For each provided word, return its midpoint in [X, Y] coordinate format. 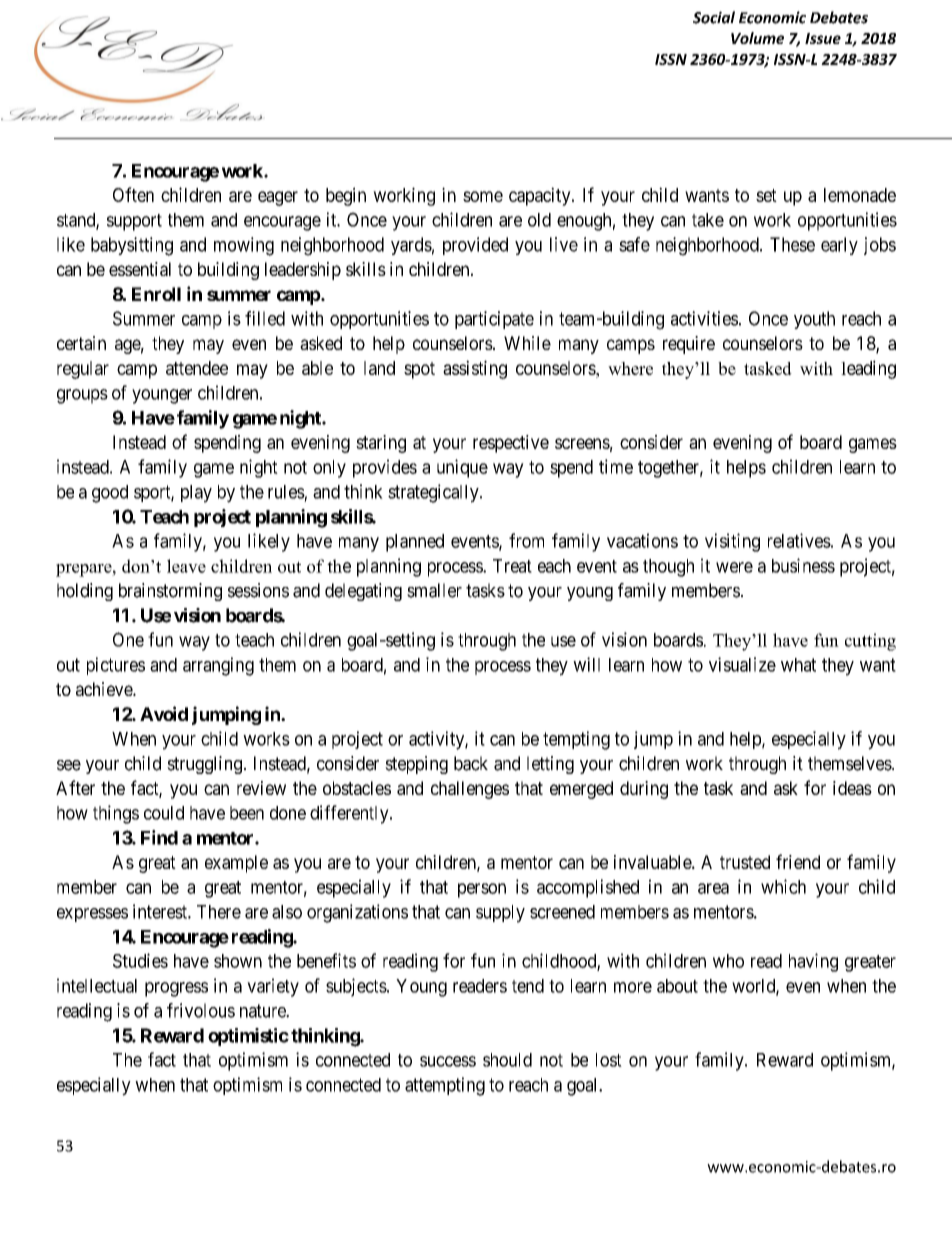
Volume [757, 38]
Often [133, 194]
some [483, 196]
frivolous [201, 1010]
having [813, 962]
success [448, 1061]
